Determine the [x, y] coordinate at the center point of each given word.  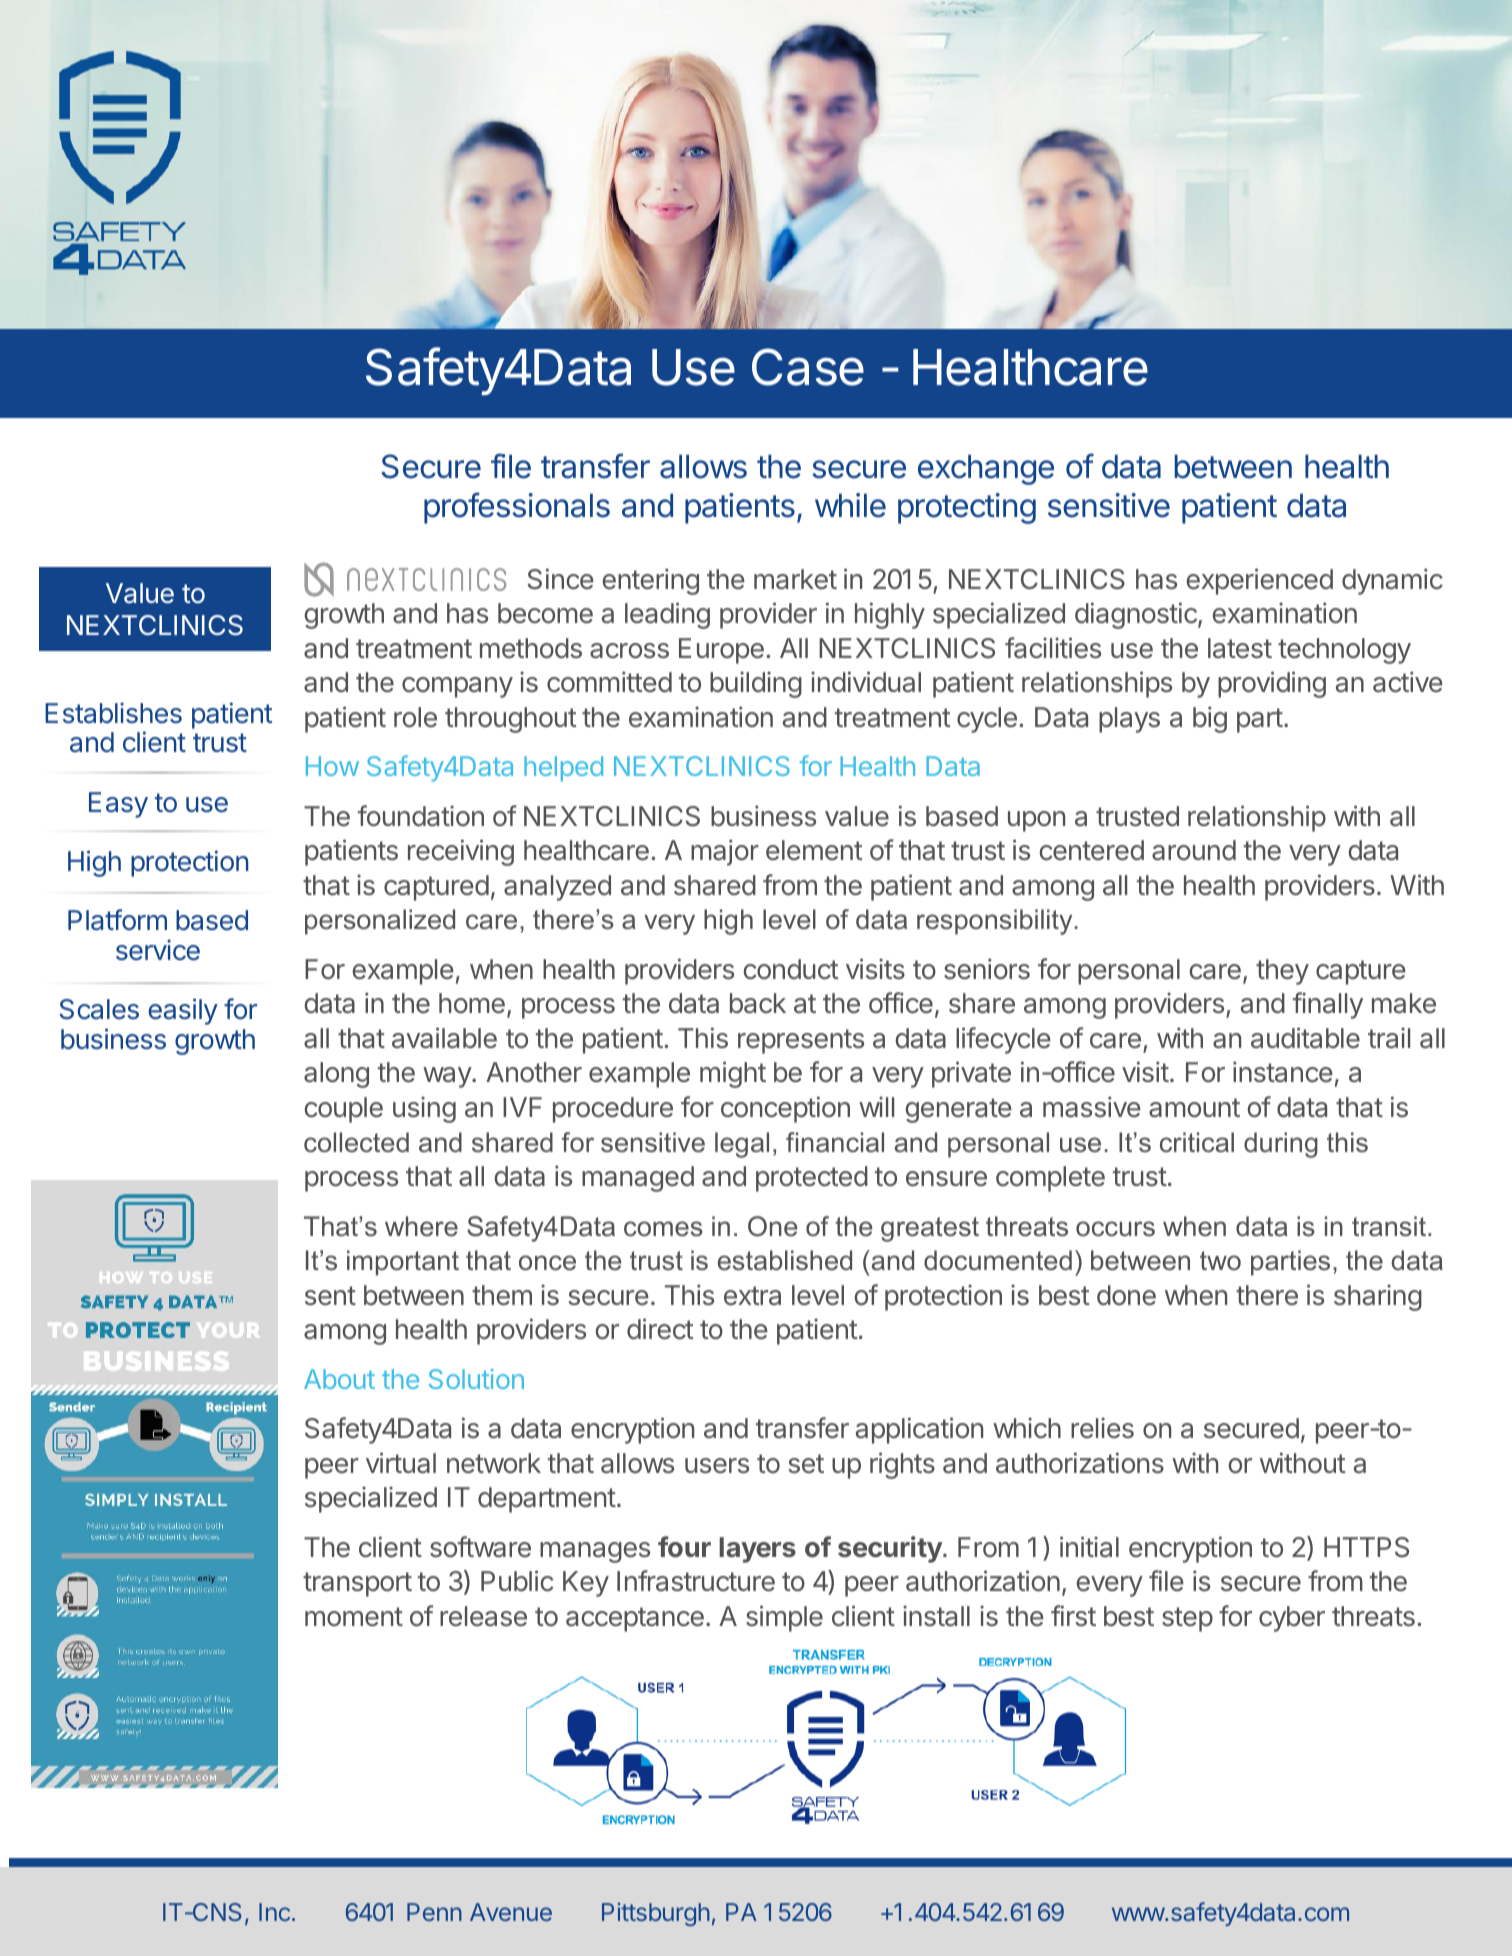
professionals [517, 508]
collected [356, 1142]
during [1281, 1145]
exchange [986, 469]
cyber [1292, 1619]
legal [742, 1145]
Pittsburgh [656, 1914]
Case [808, 367]
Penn [434, 1912]
